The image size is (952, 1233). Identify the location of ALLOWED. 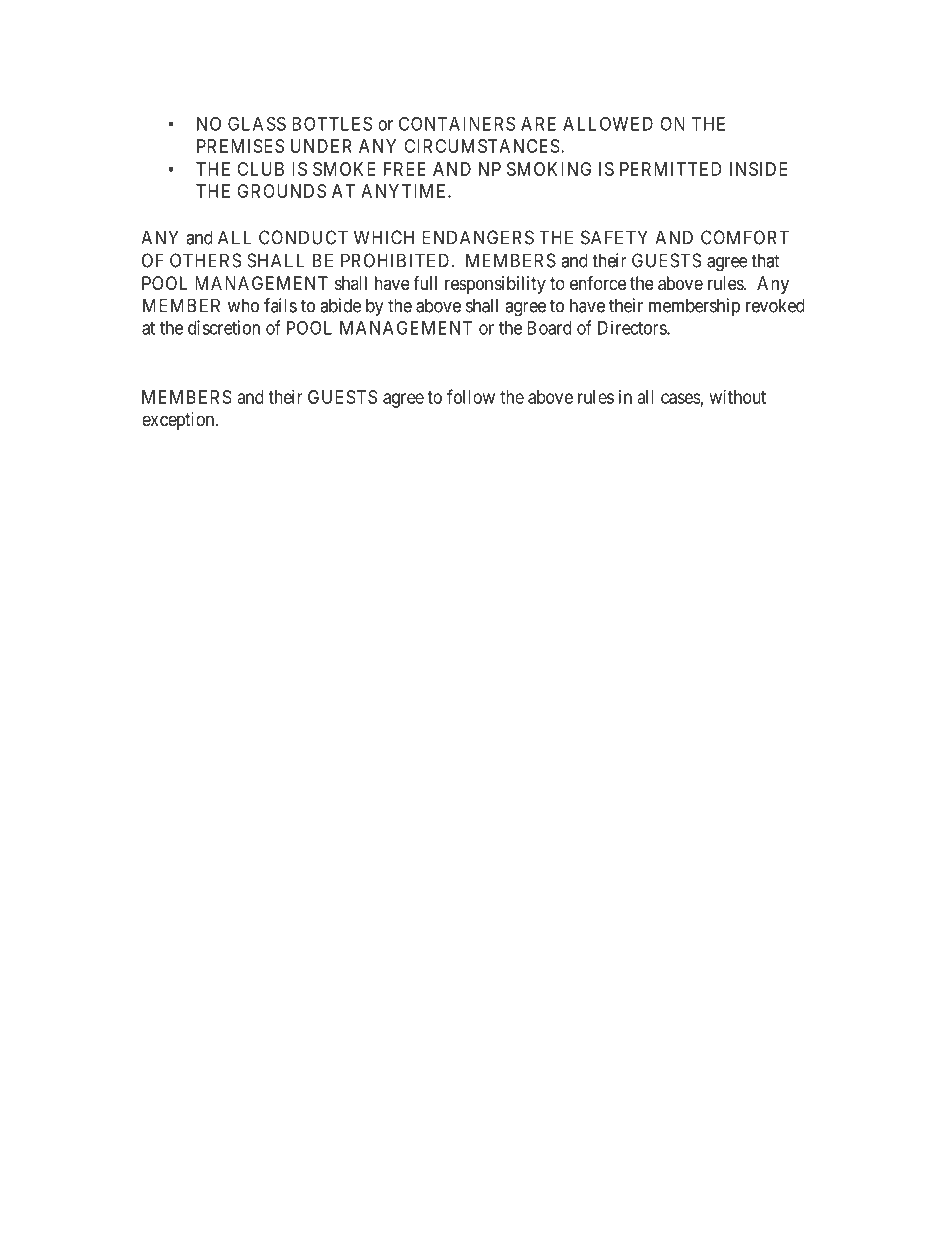
(608, 123).
